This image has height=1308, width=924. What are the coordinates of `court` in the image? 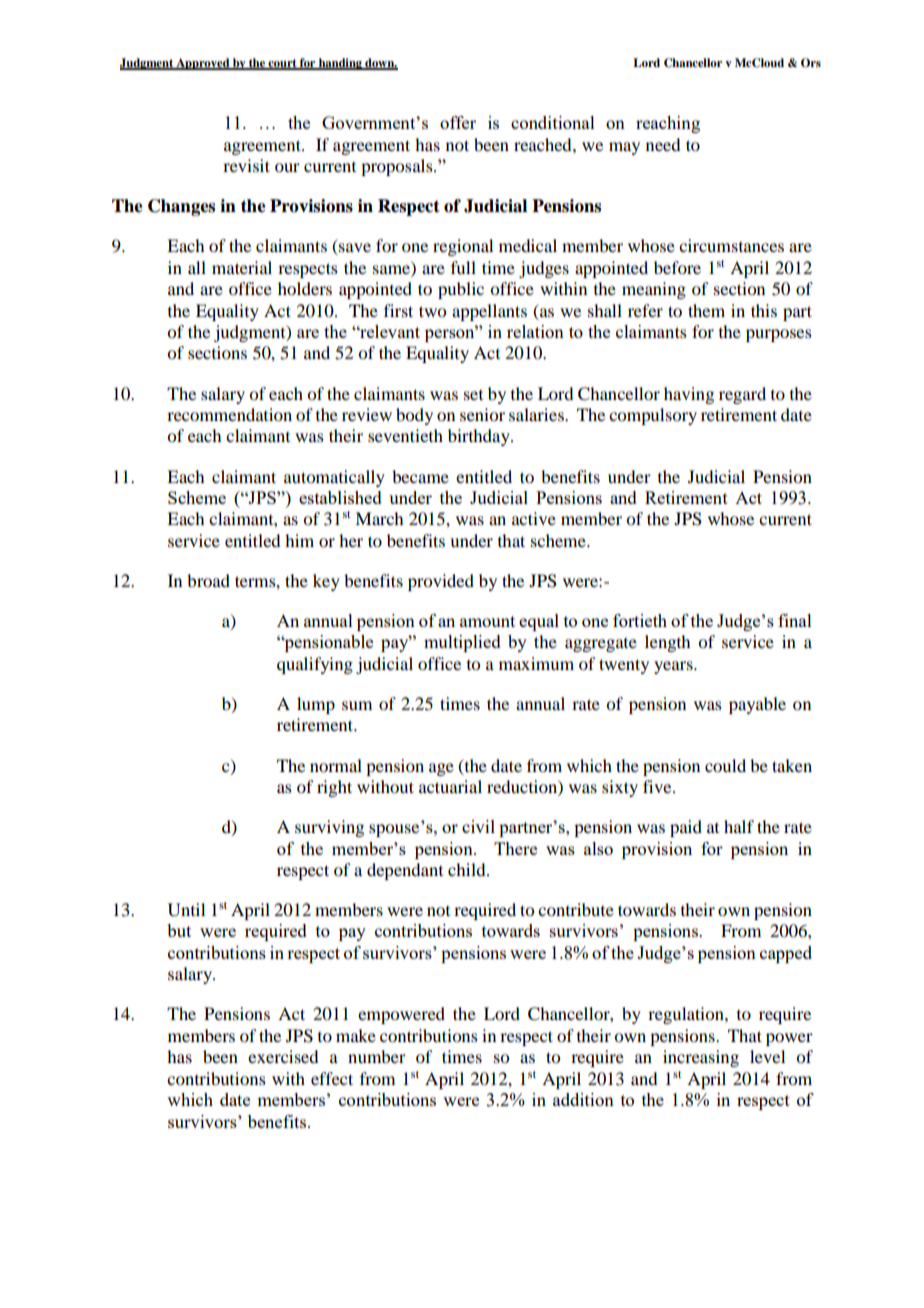 It's located at (282, 64).
